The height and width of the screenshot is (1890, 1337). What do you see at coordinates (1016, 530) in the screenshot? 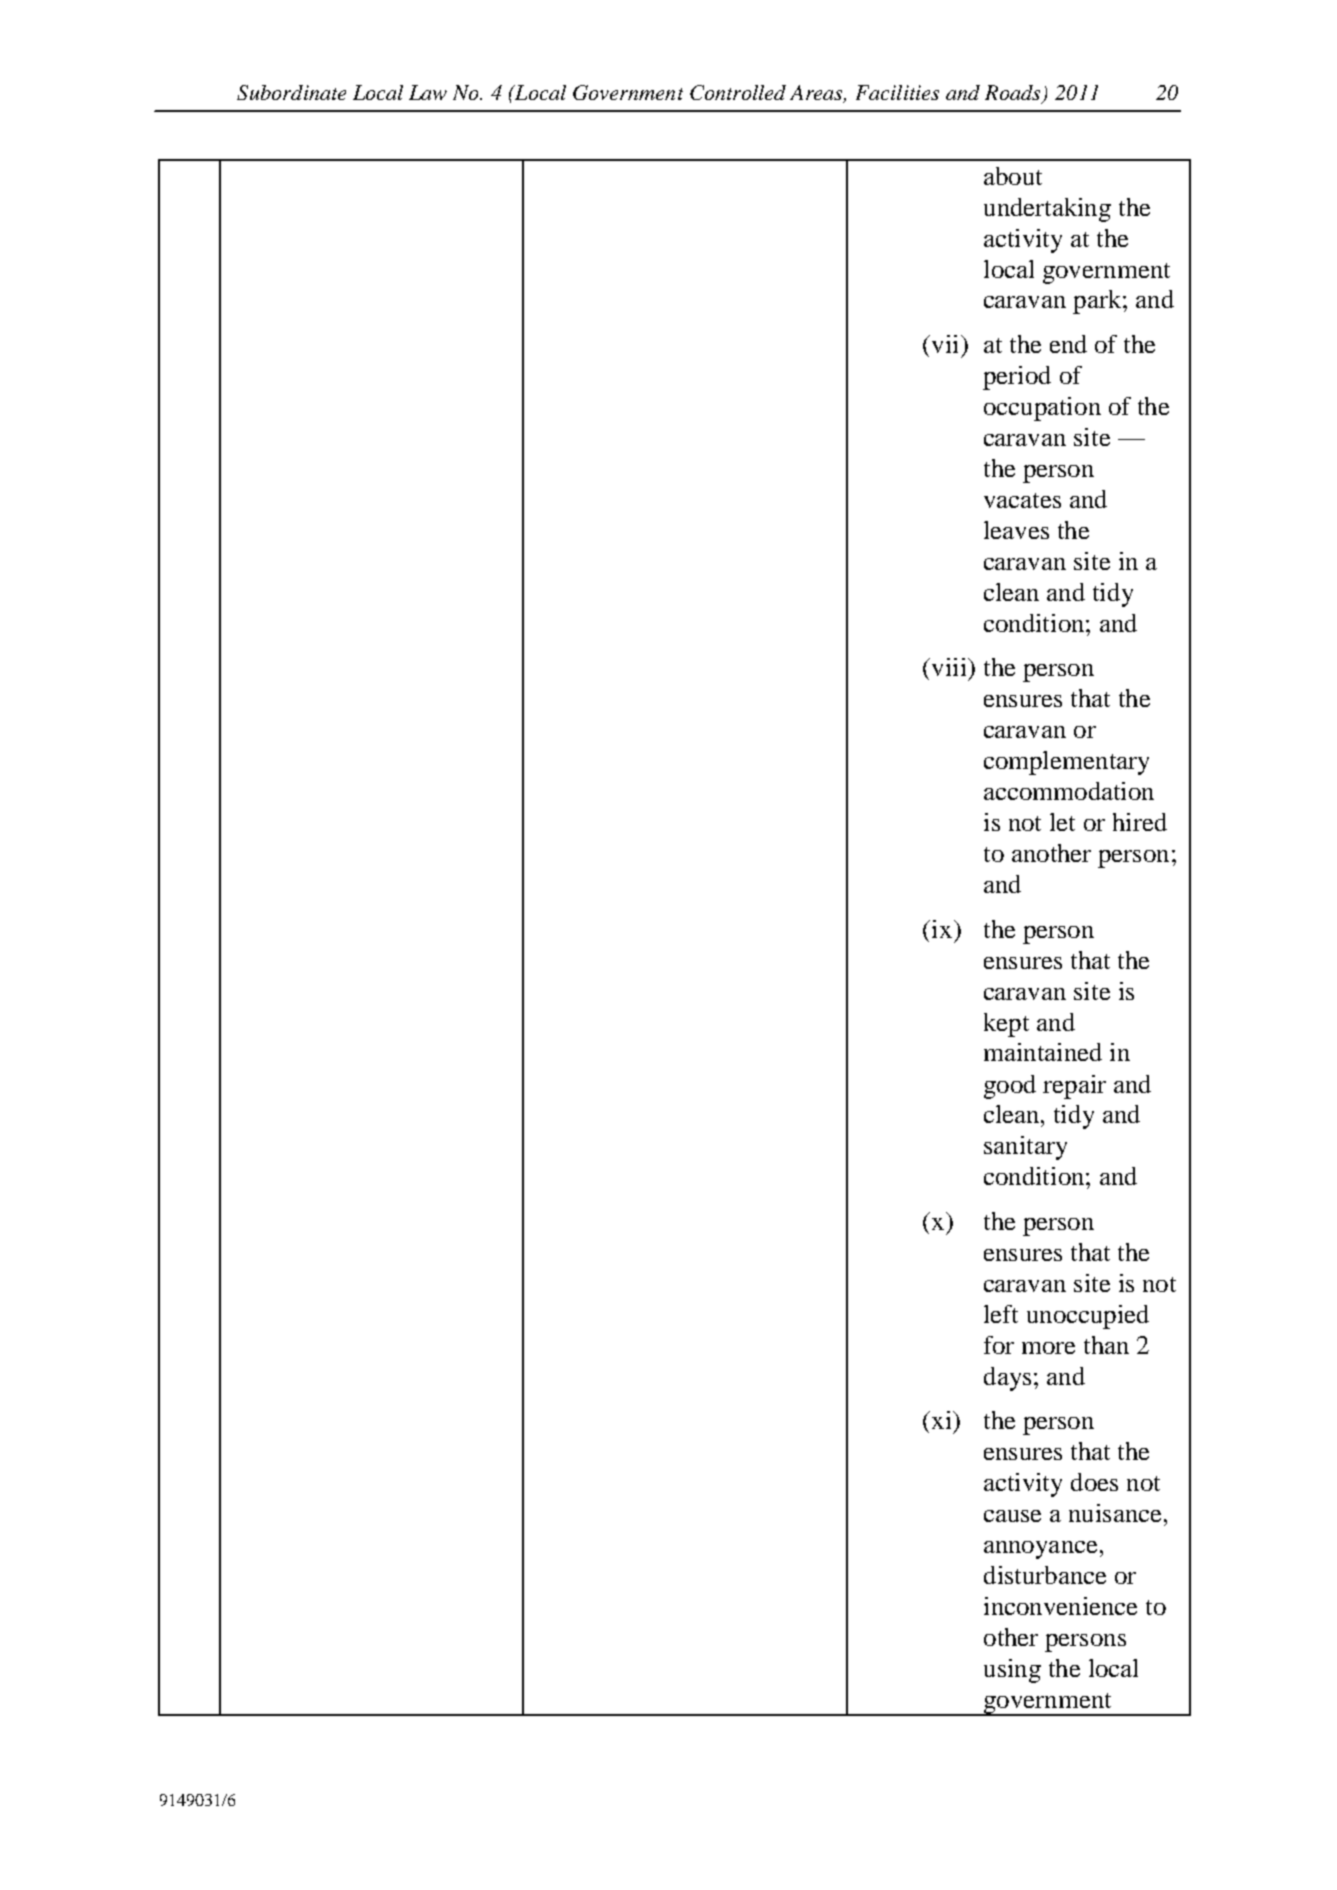
I see `leaves` at bounding box center [1016, 530].
